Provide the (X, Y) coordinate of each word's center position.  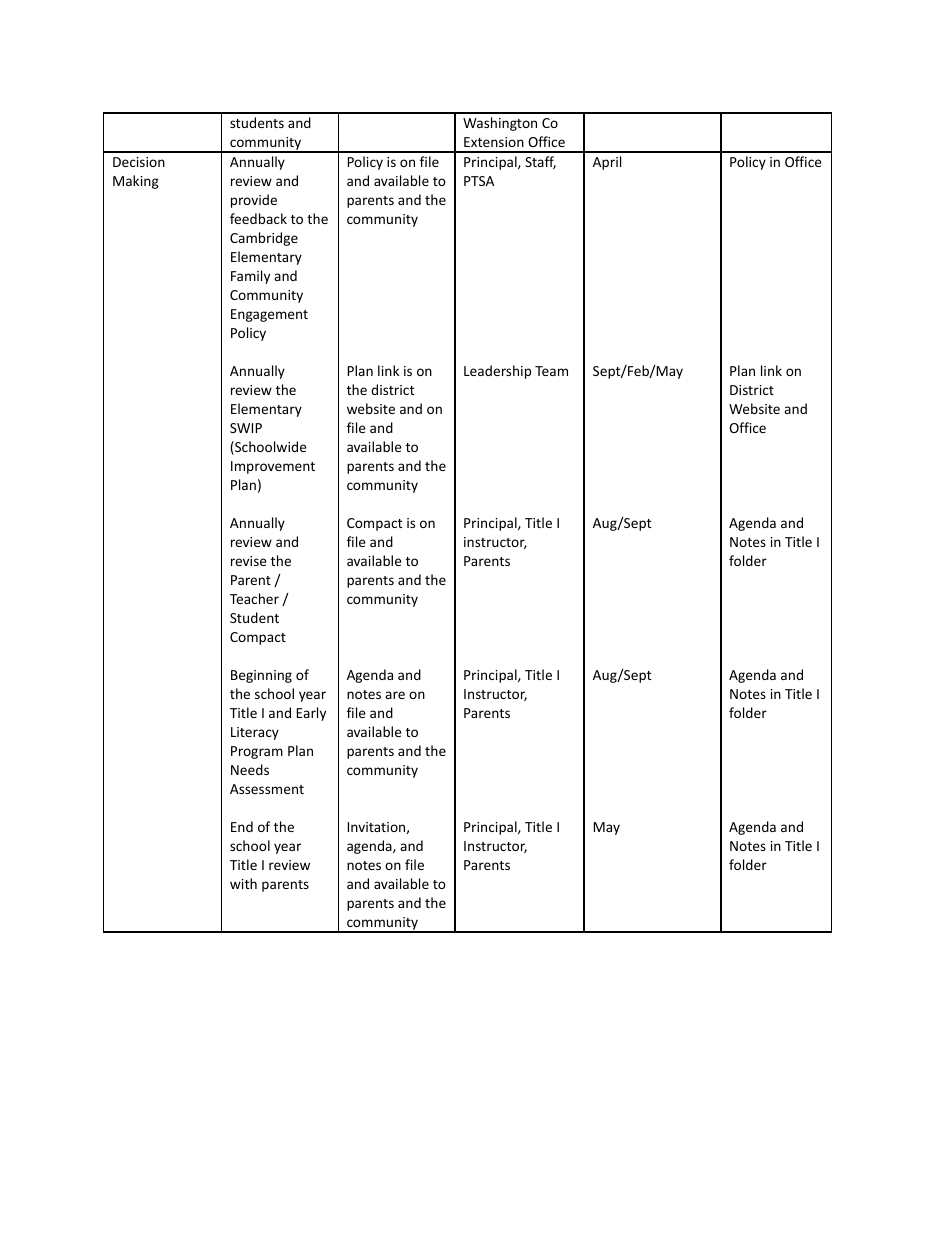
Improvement (273, 467)
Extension (494, 142)
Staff (540, 162)
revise (249, 561)
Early (311, 714)
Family (250, 277)
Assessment (267, 789)
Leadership (497, 372)
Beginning (261, 676)
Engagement (269, 315)
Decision (139, 162)
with (243, 883)
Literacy (255, 733)
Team (551, 371)
